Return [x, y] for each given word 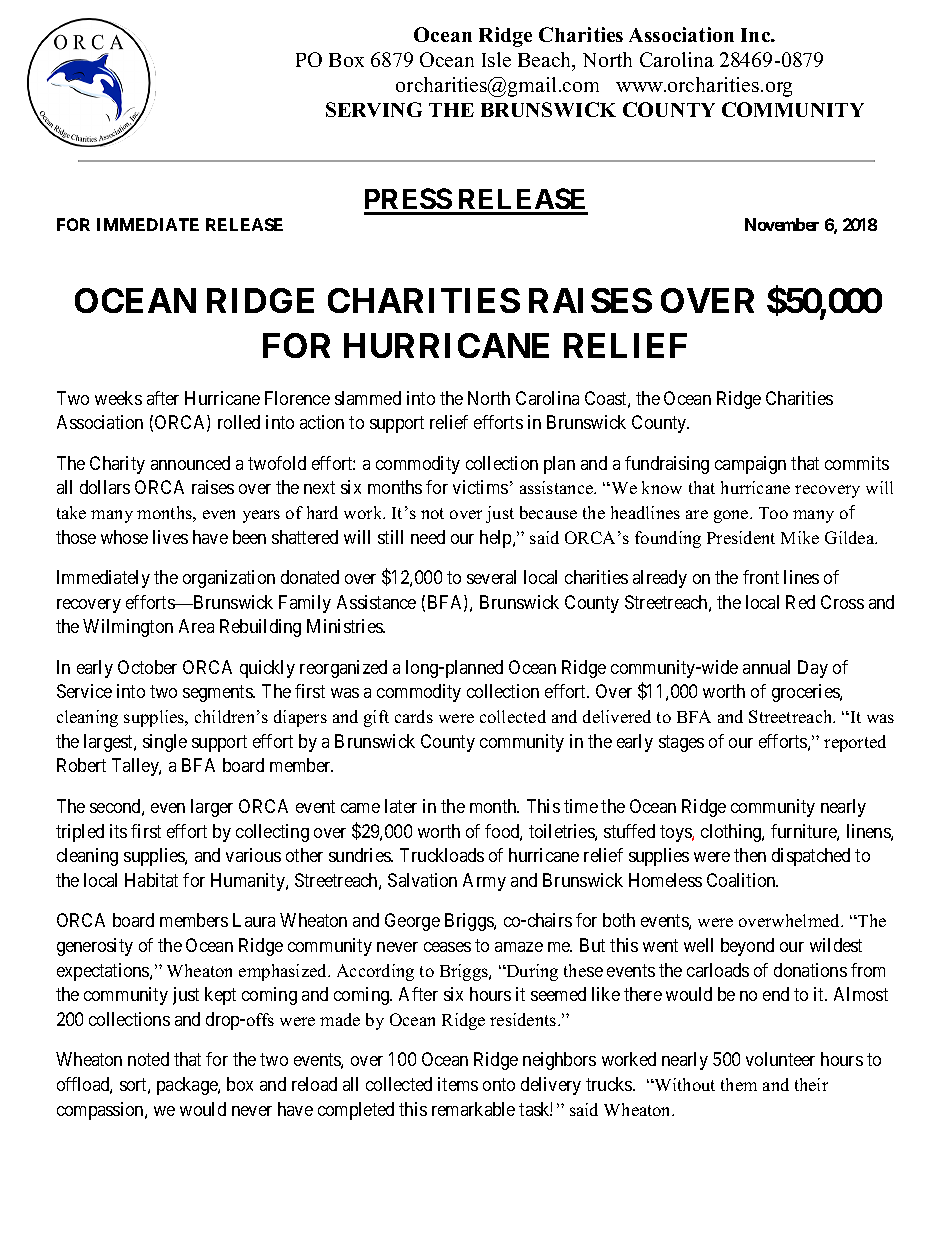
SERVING [374, 109]
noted [148, 1059]
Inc [757, 35]
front [761, 577]
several [491, 577]
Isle [496, 59]
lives [170, 537]
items [458, 1084]
